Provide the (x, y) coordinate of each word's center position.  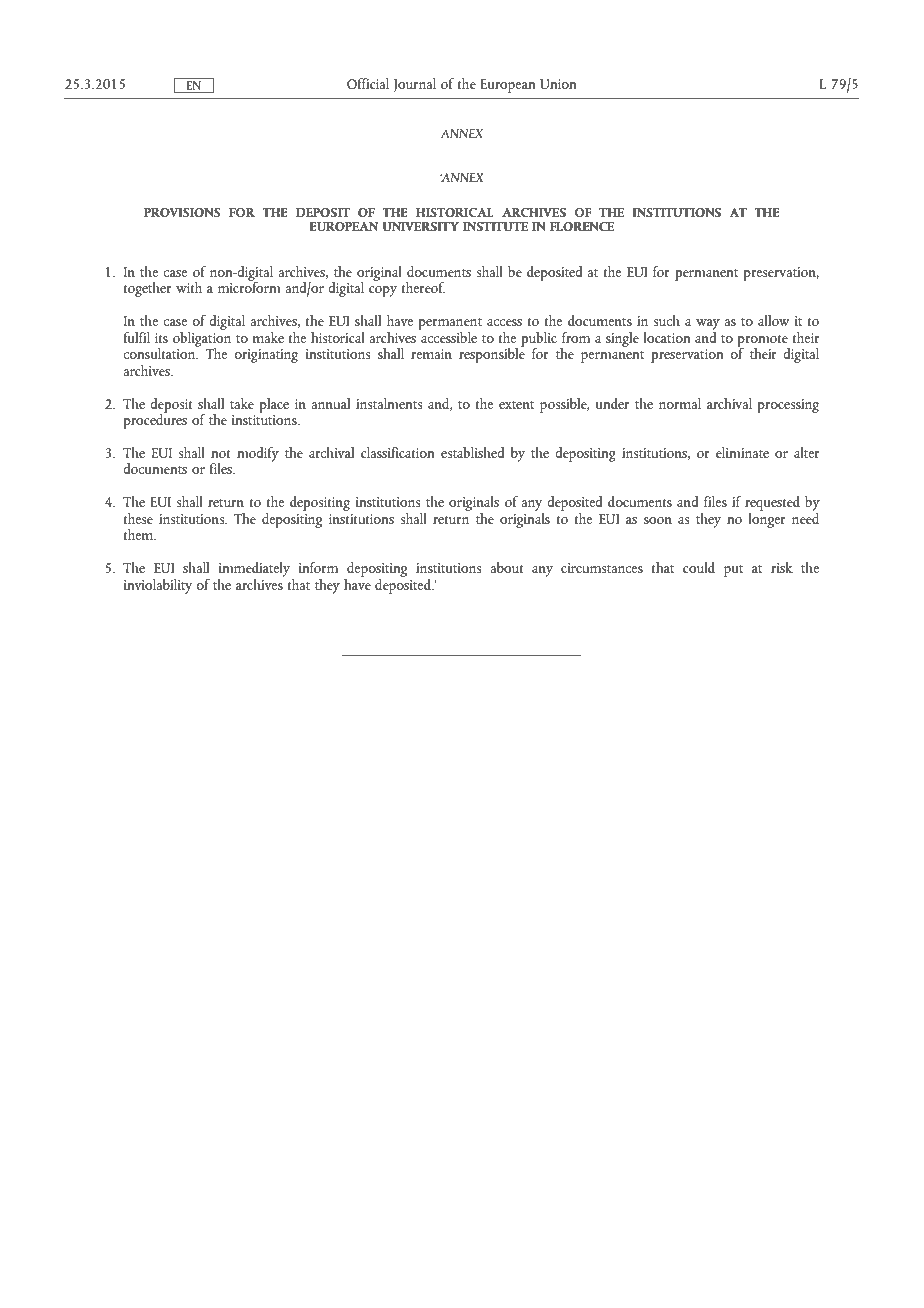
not (220, 454)
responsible (492, 354)
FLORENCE (582, 226)
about (506, 567)
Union (558, 84)
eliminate (742, 452)
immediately (254, 569)
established (472, 452)
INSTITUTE (495, 226)
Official (368, 83)
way (708, 326)
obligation (202, 339)
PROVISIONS (182, 212)
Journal (414, 85)
